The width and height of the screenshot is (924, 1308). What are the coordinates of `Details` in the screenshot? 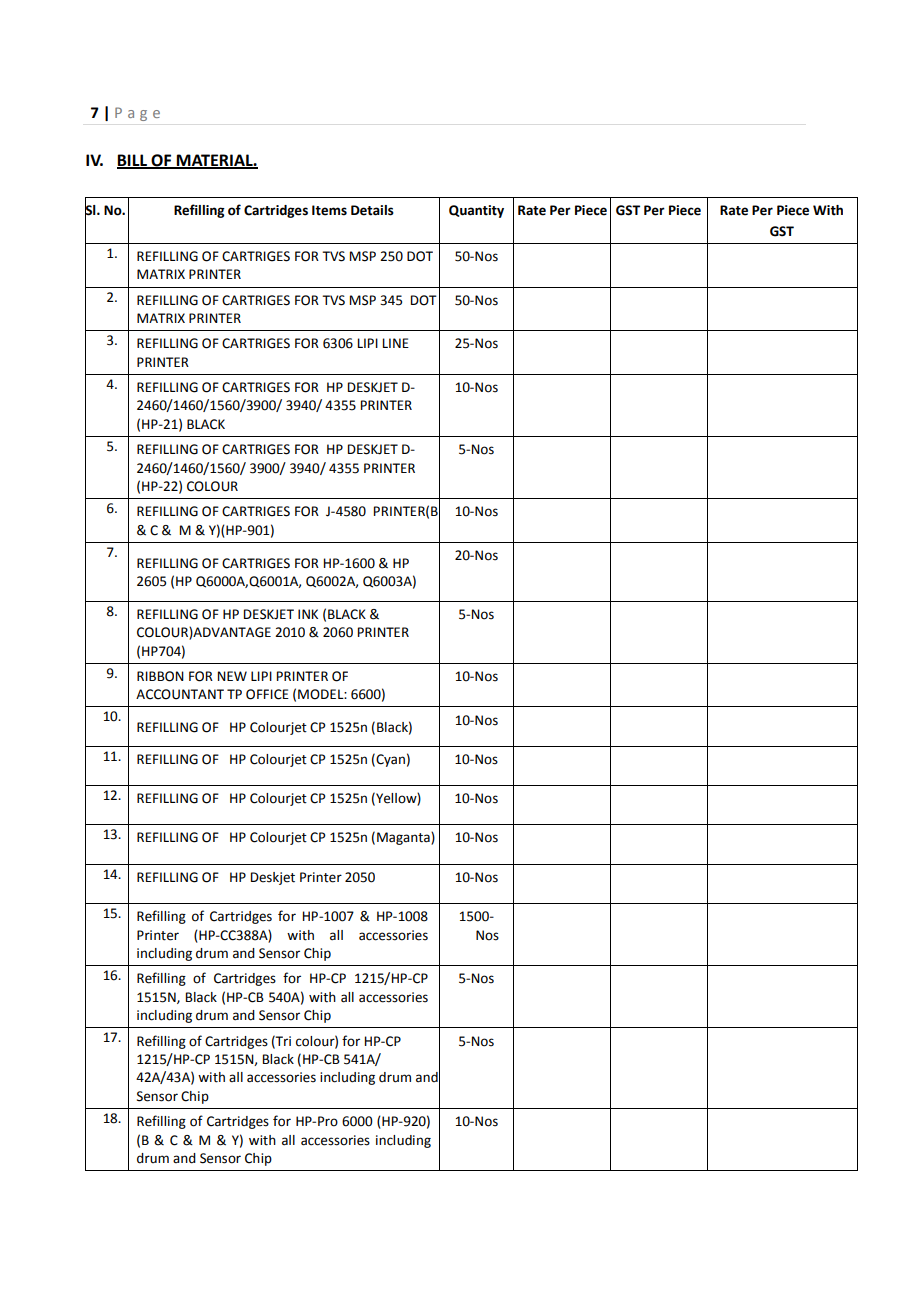 It's located at (372, 210).
